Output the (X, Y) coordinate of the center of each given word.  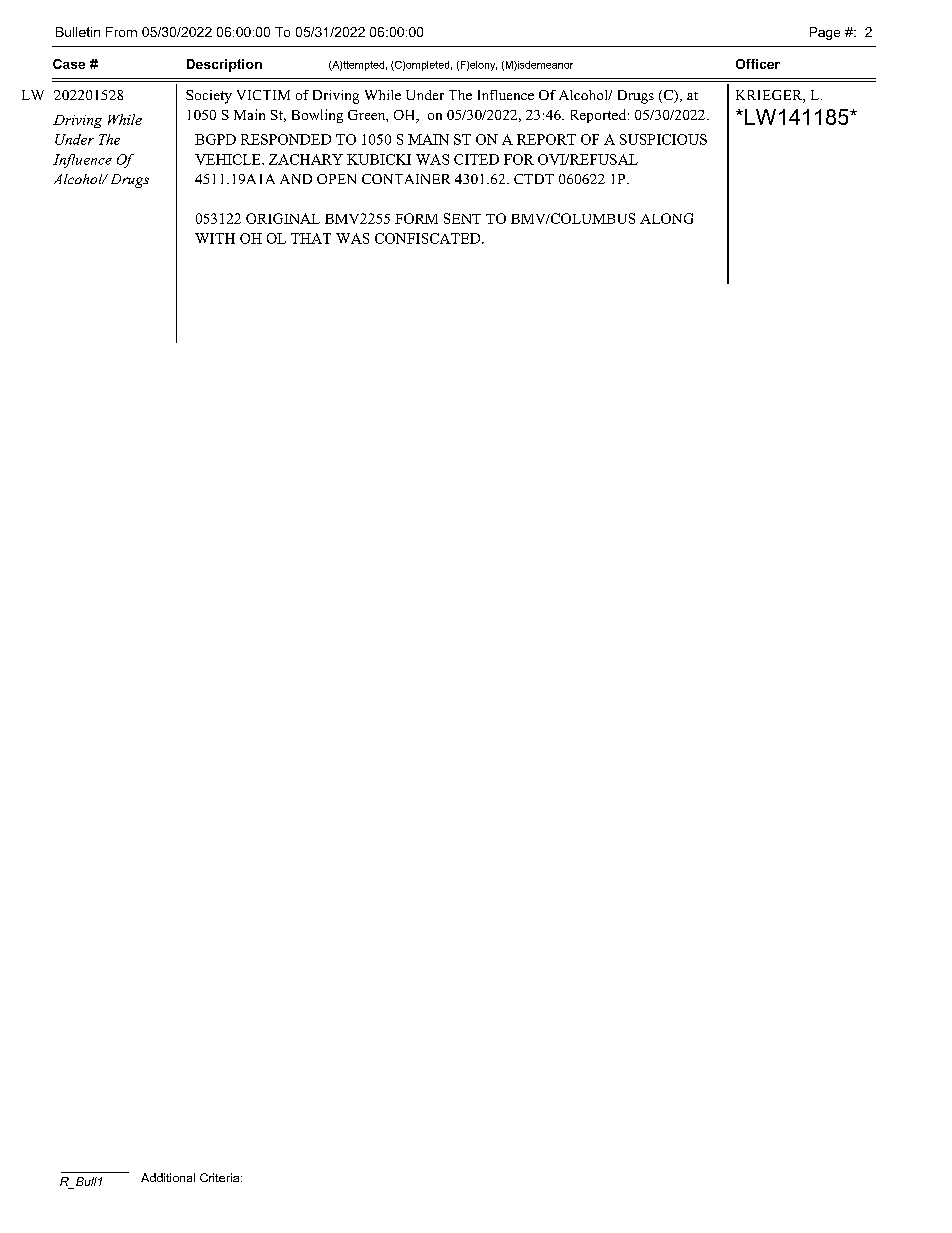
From (121, 32)
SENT (462, 218)
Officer (758, 64)
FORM (416, 218)
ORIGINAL (283, 218)
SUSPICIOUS (663, 139)
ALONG (666, 218)
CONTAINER (406, 179)
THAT (311, 238)
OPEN (336, 179)
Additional (168, 1177)
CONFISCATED (429, 238)
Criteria (221, 1177)
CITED (476, 159)
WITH (215, 238)
